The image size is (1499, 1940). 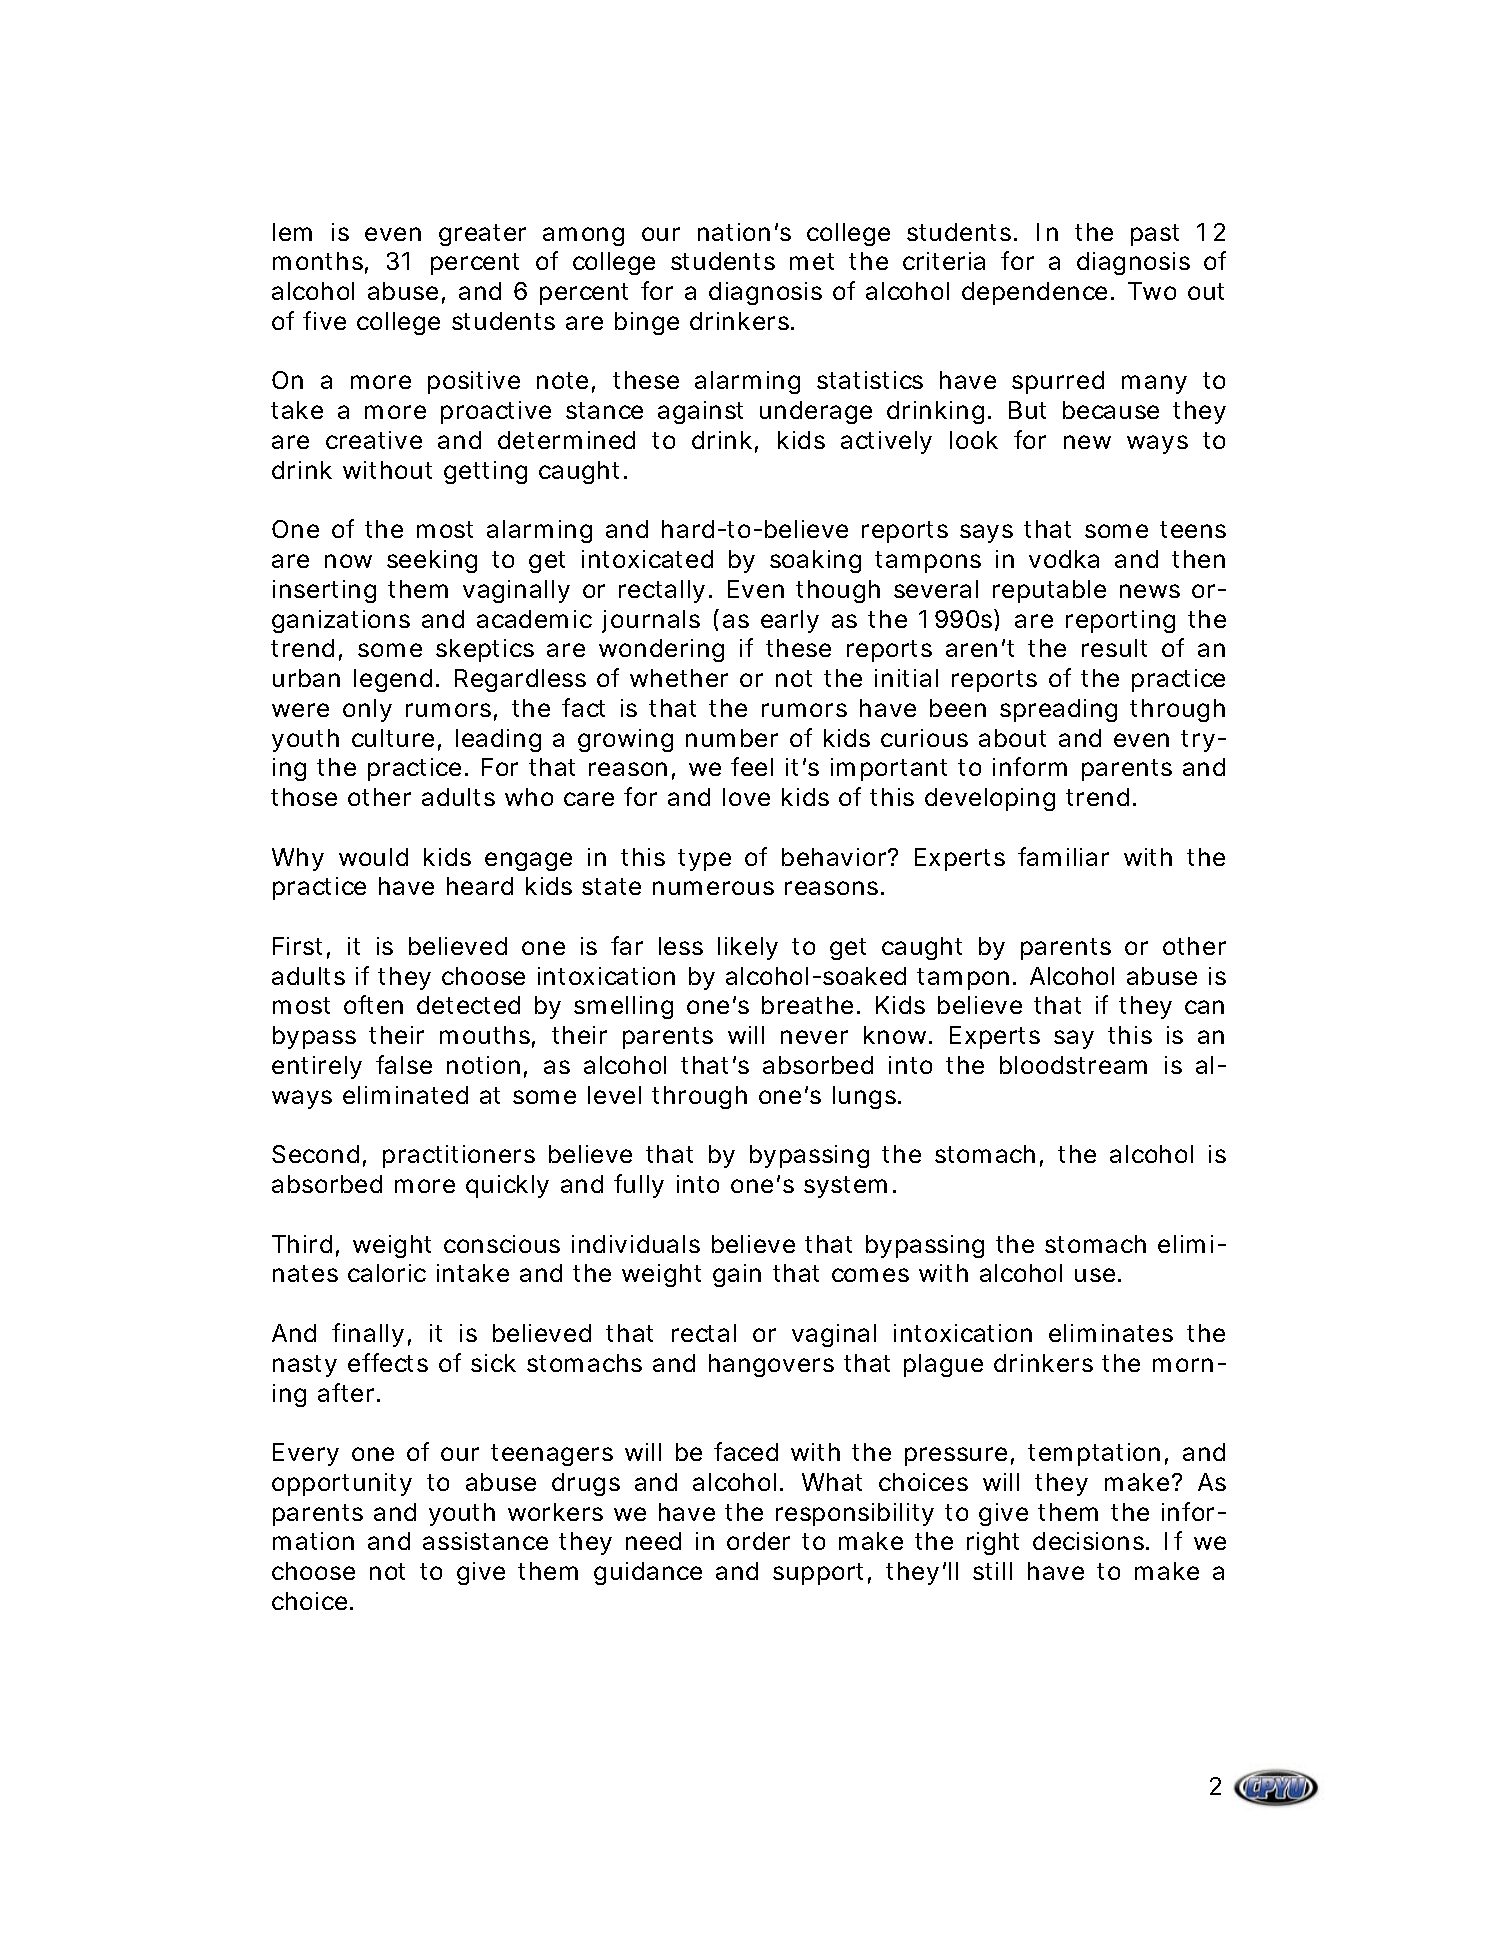 I want to click on opportunity, so click(x=342, y=1484).
